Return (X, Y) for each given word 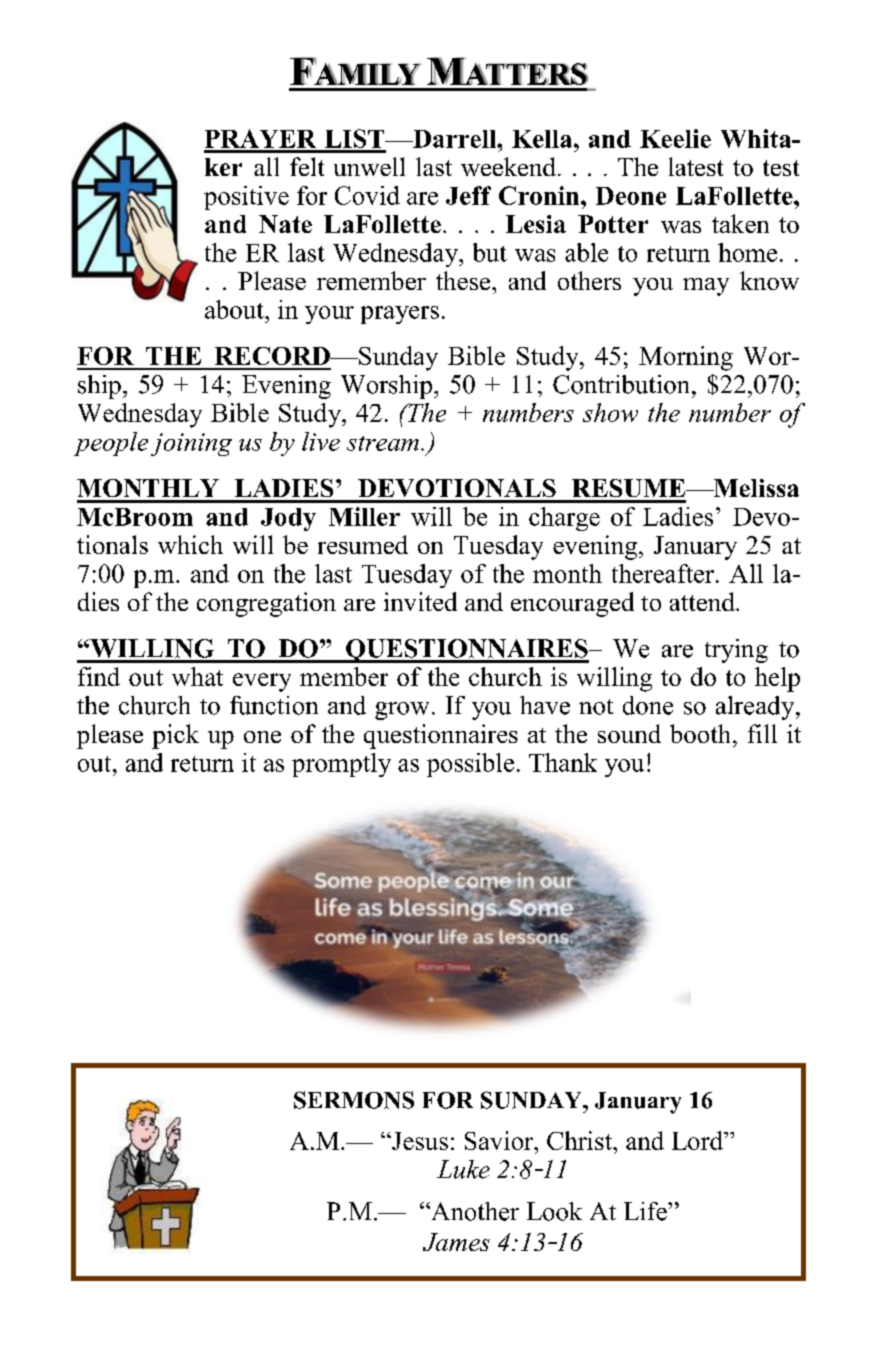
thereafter (664, 573)
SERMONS (354, 1100)
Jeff (468, 195)
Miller (364, 516)
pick (175, 736)
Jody (288, 519)
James (456, 1242)
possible (470, 765)
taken (740, 223)
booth (702, 733)
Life (646, 1211)
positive (246, 198)
